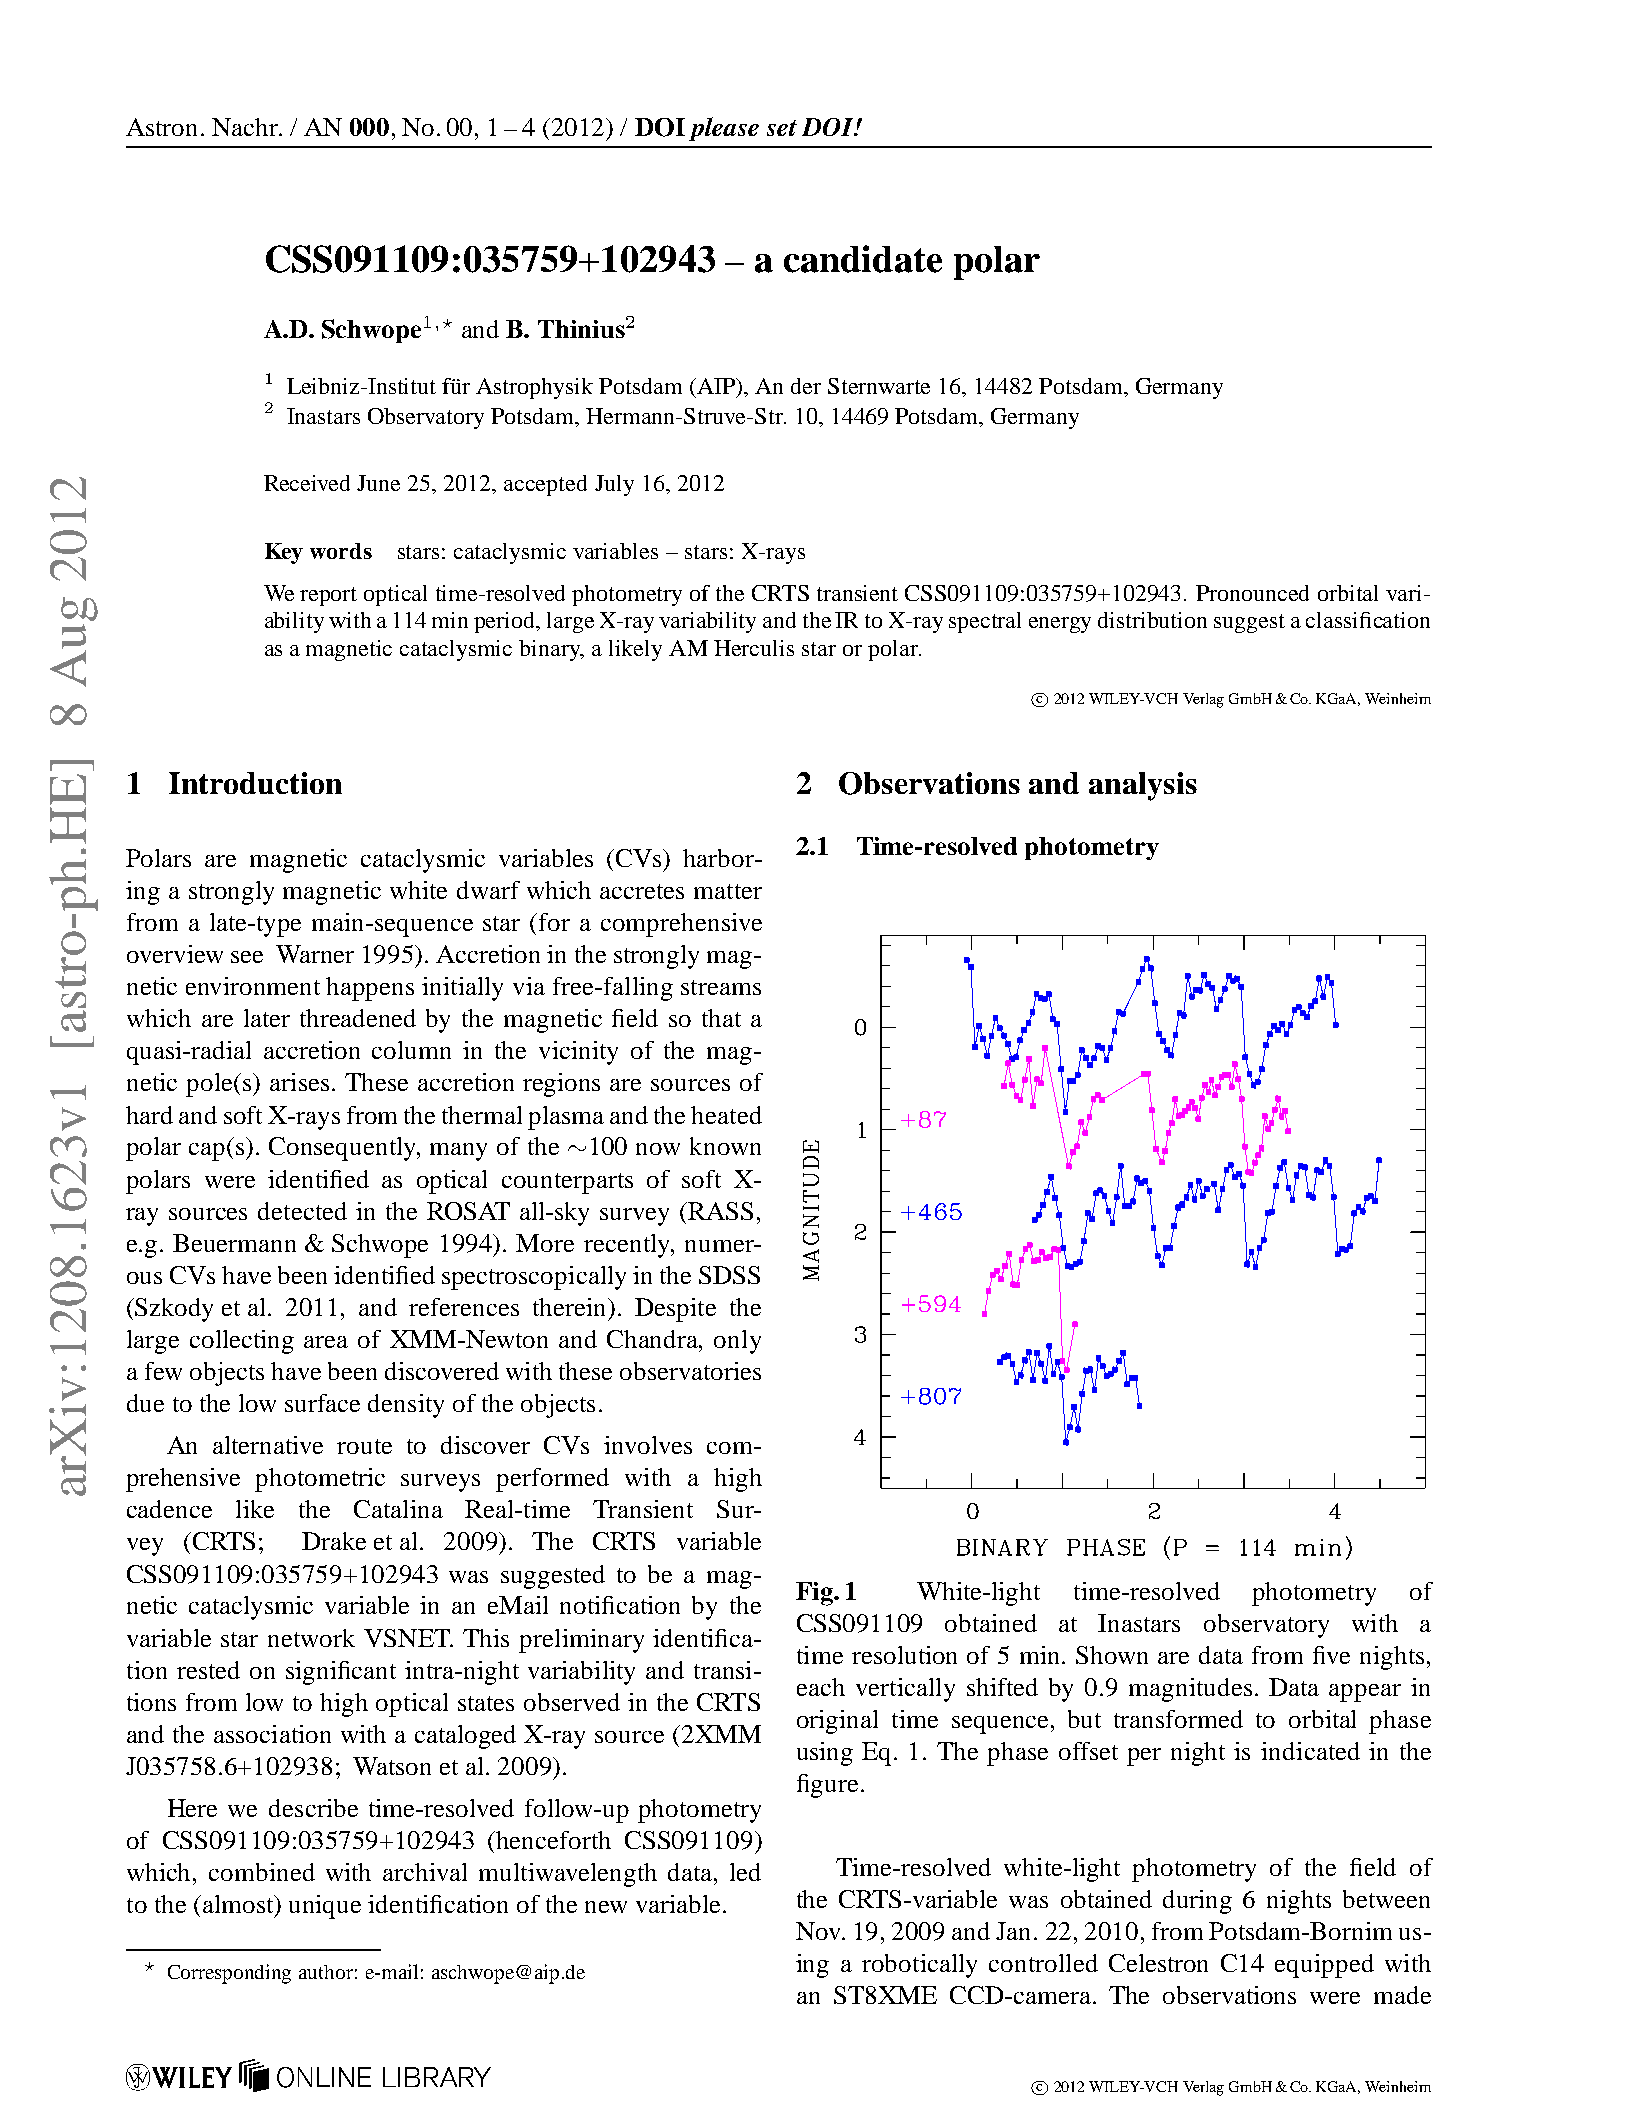  I want to click on during, so click(1197, 1902).
